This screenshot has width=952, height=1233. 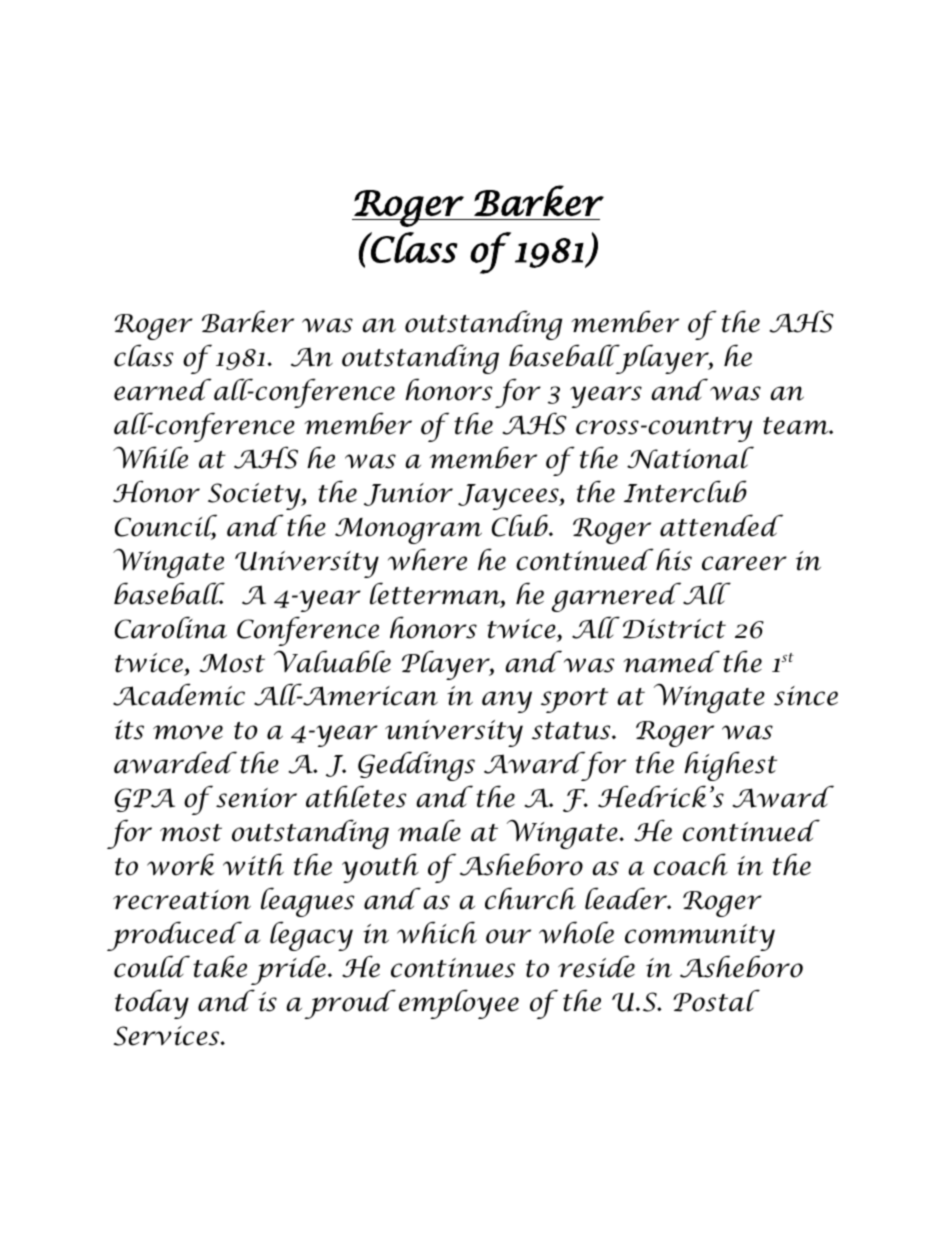 What do you see at coordinates (507, 702) in the screenshot?
I see `any` at bounding box center [507, 702].
